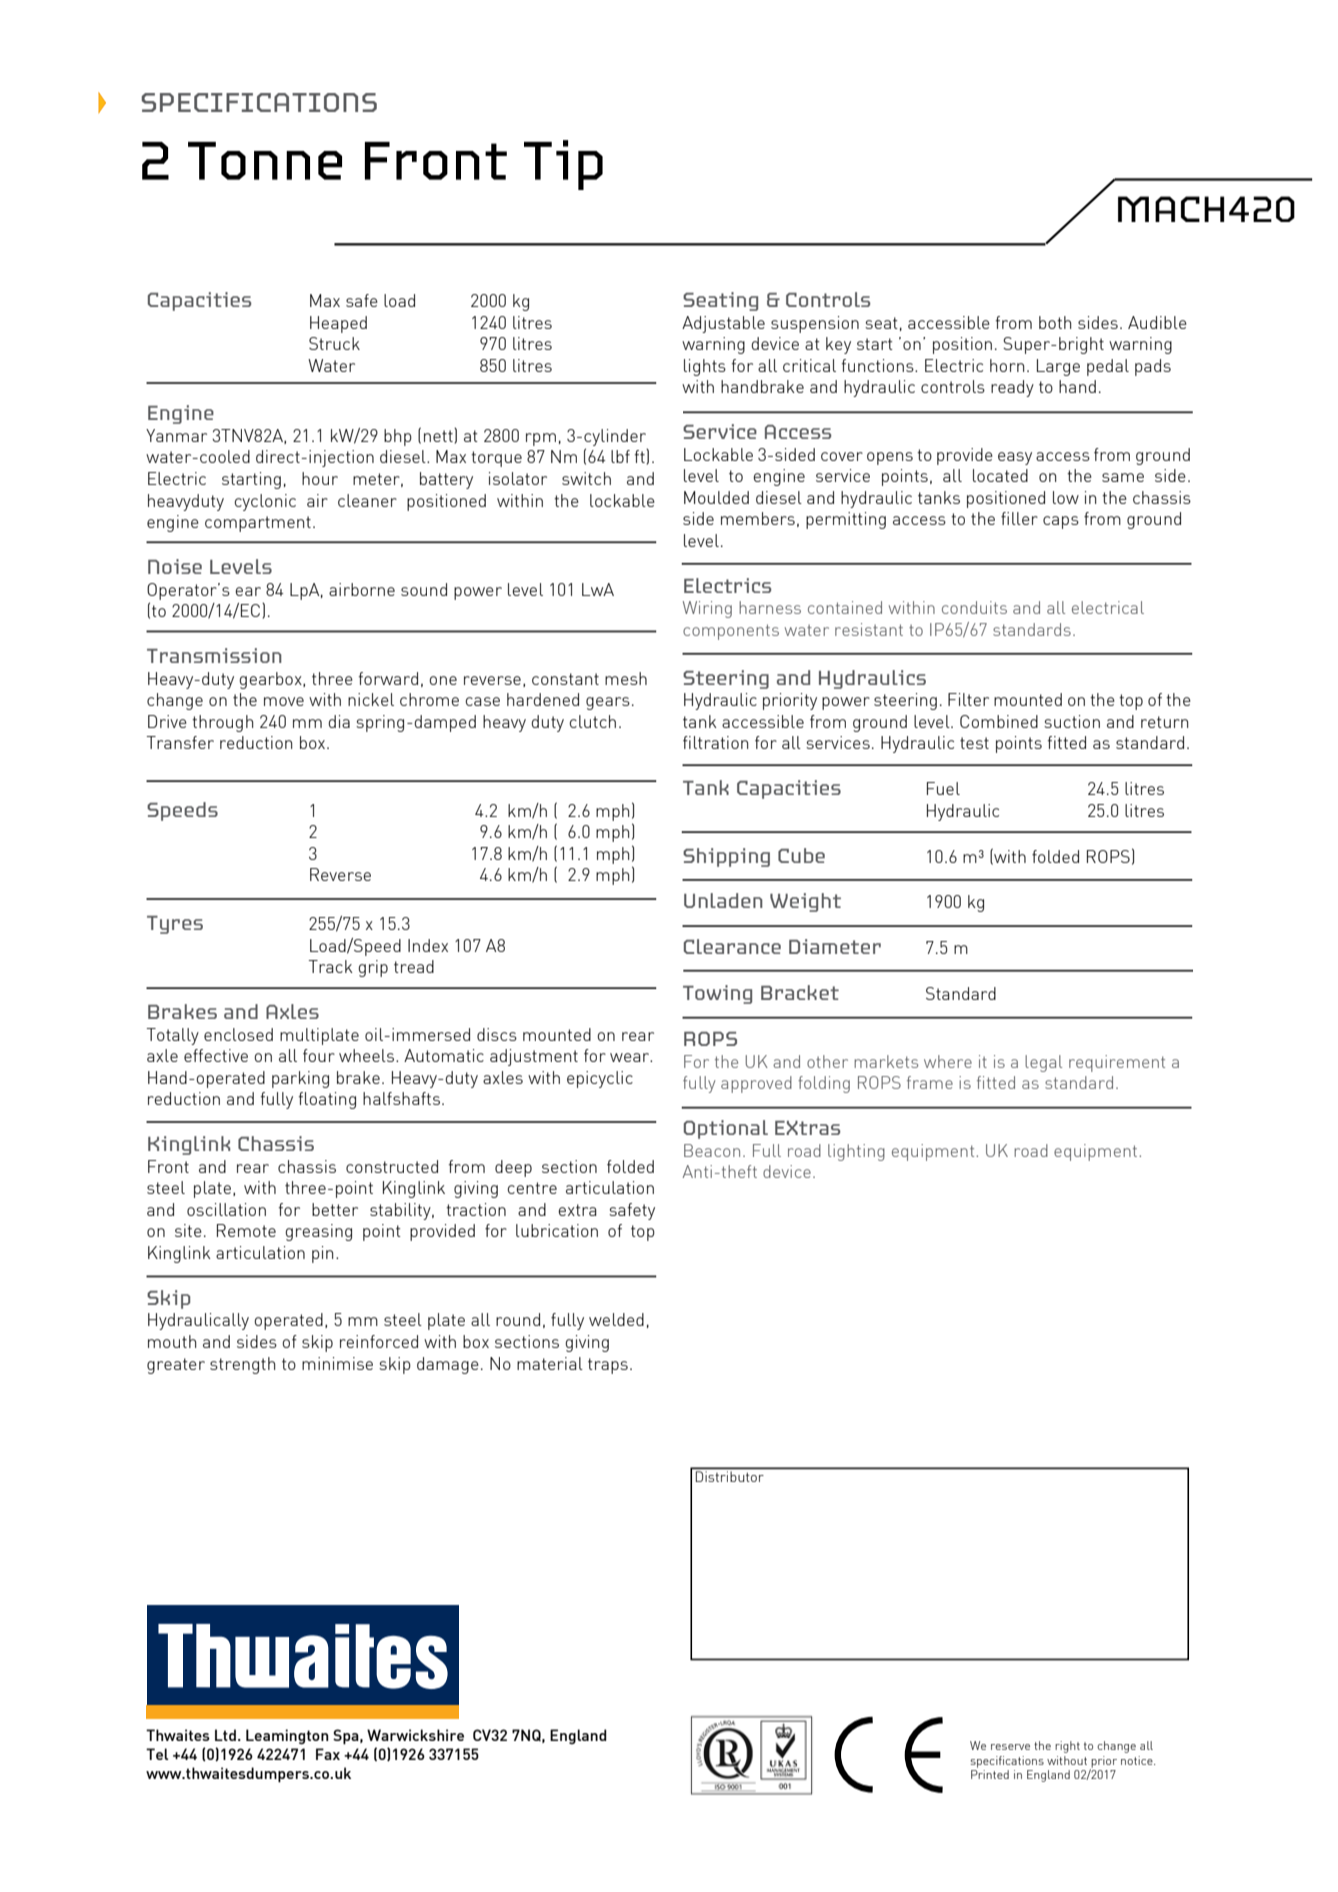 This document has width=1338, height=1892. What do you see at coordinates (1043, 1063) in the document?
I see `legal` at bounding box center [1043, 1063].
